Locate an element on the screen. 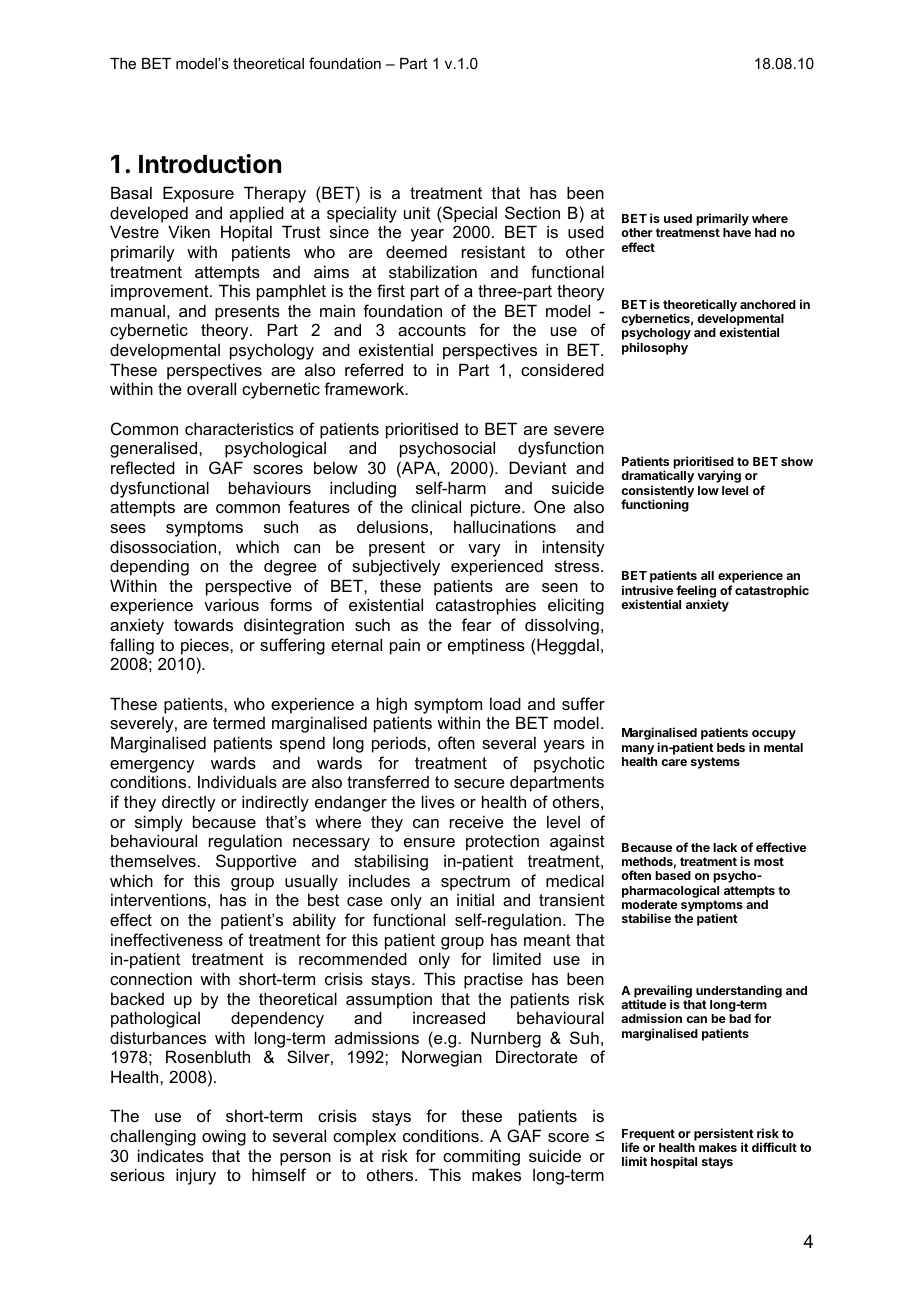 The image size is (924, 1308). pieces is located at coordinates (206, 646).
